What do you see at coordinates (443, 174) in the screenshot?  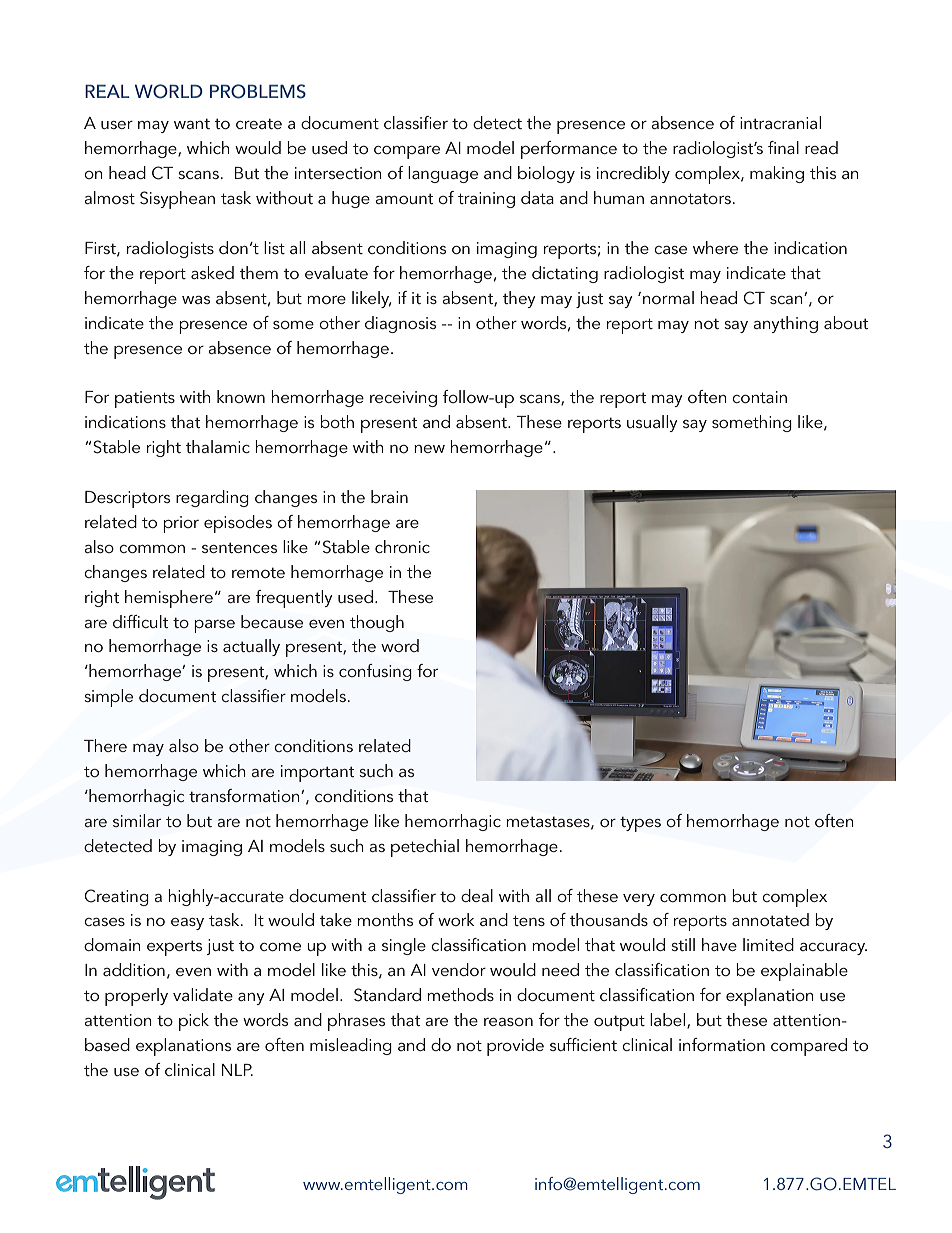 I see `language` at bounding box center [443, 174].
